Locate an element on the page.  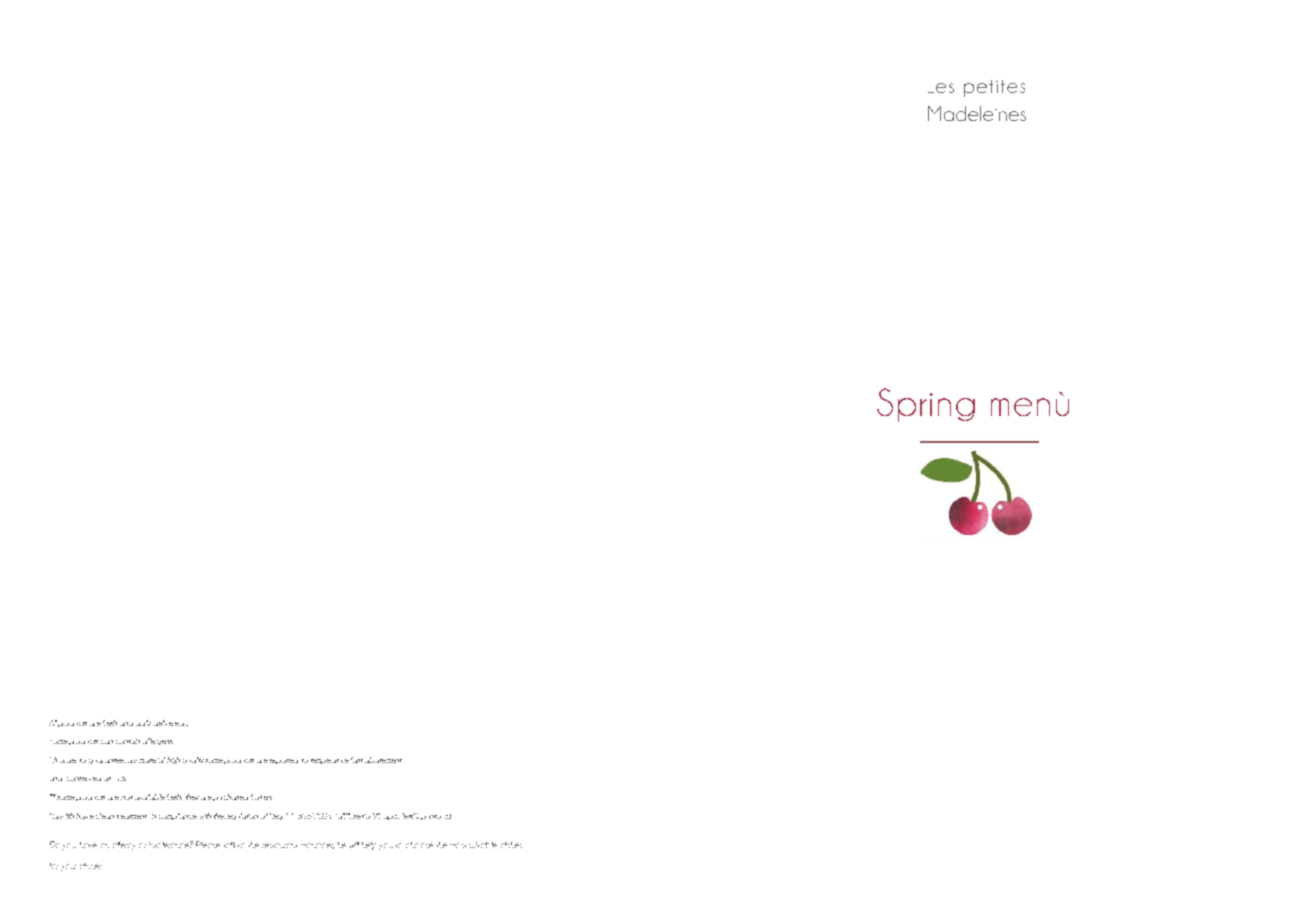
temperature is located at coordinates (330, 761).
